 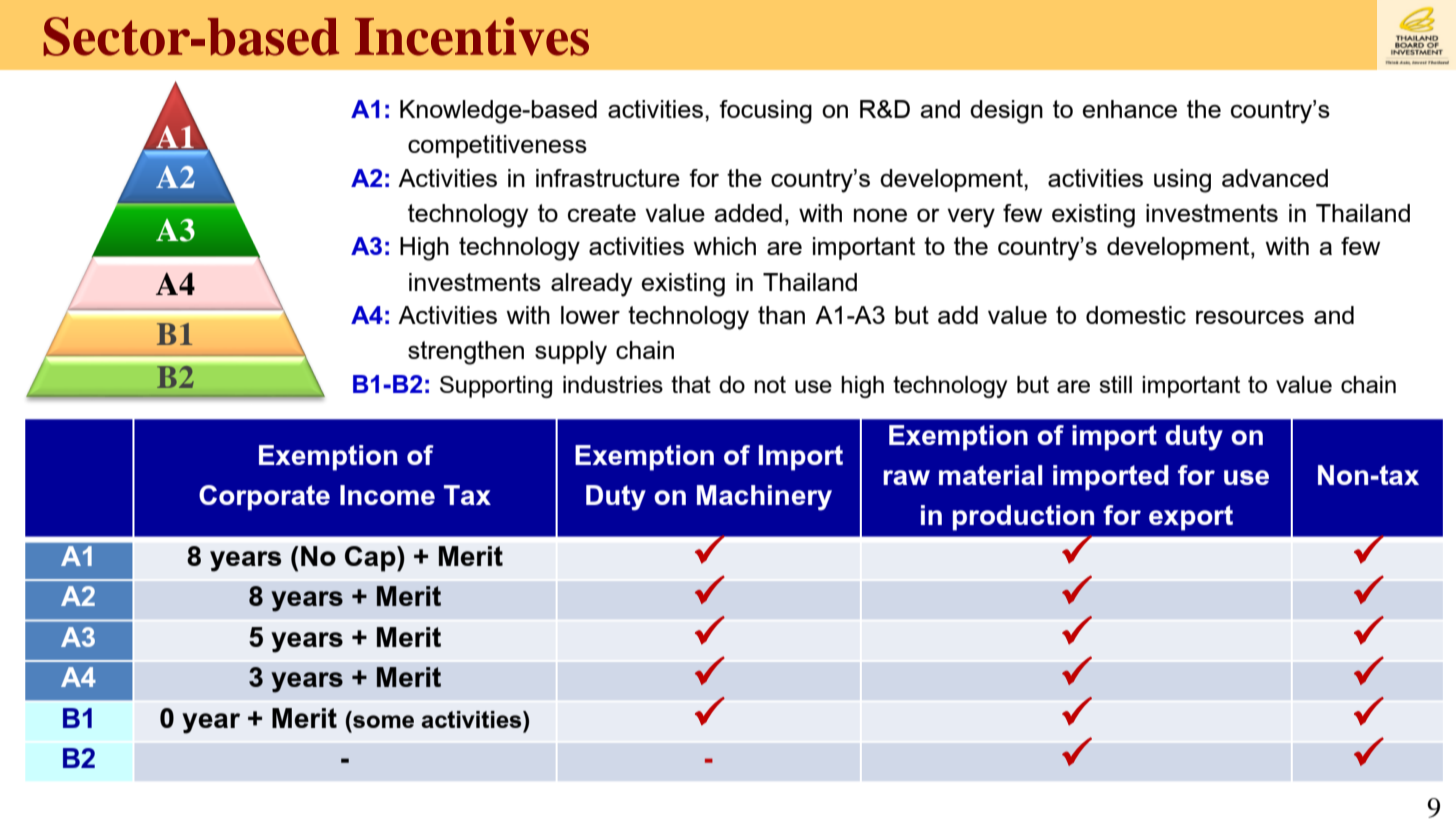 I want to click on still, so click(x=1115, y=384).
